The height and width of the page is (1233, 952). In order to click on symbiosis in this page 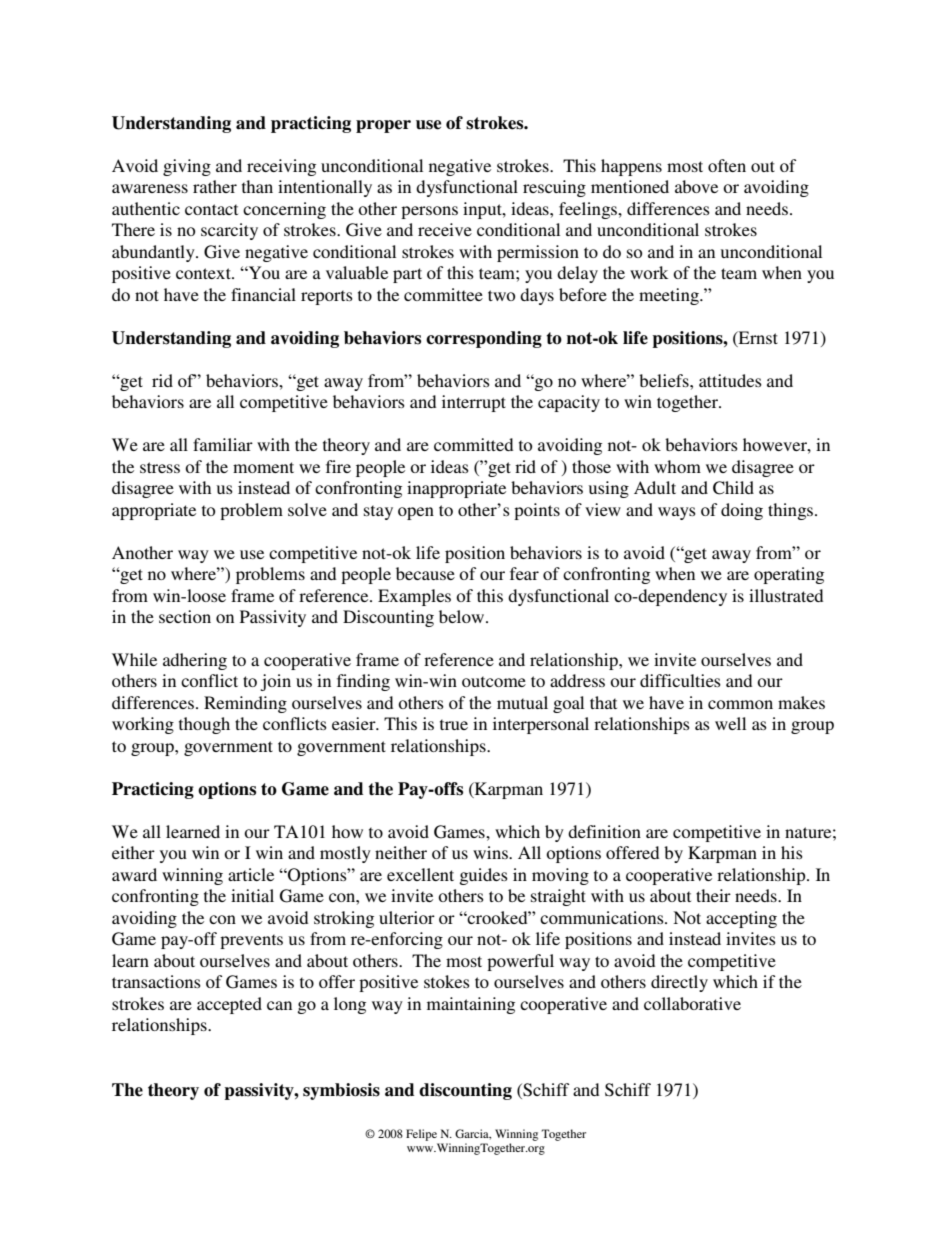, I will do `click(341, 1091)`.
